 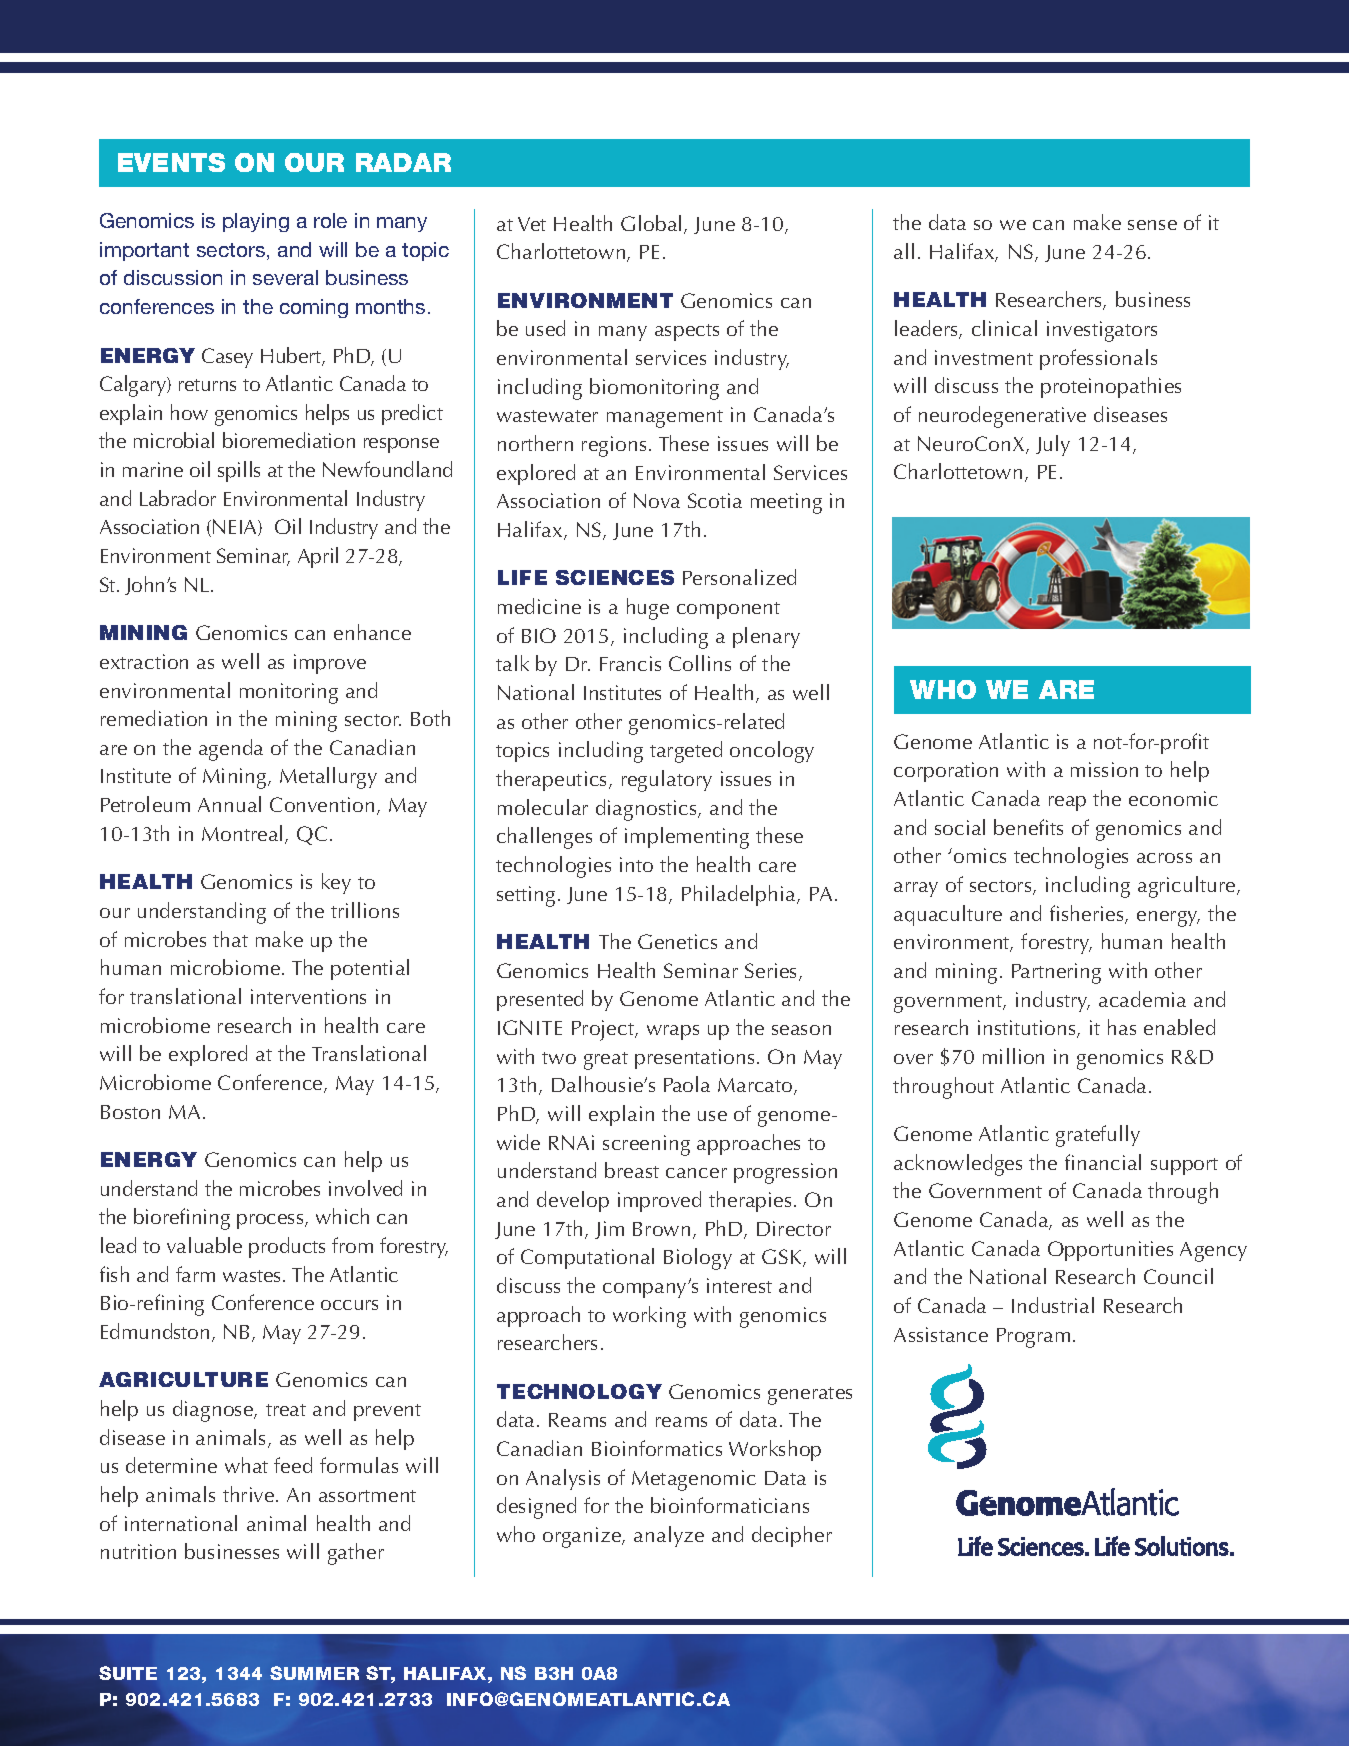 I want to click on Global, so click(x=651, y=223).
